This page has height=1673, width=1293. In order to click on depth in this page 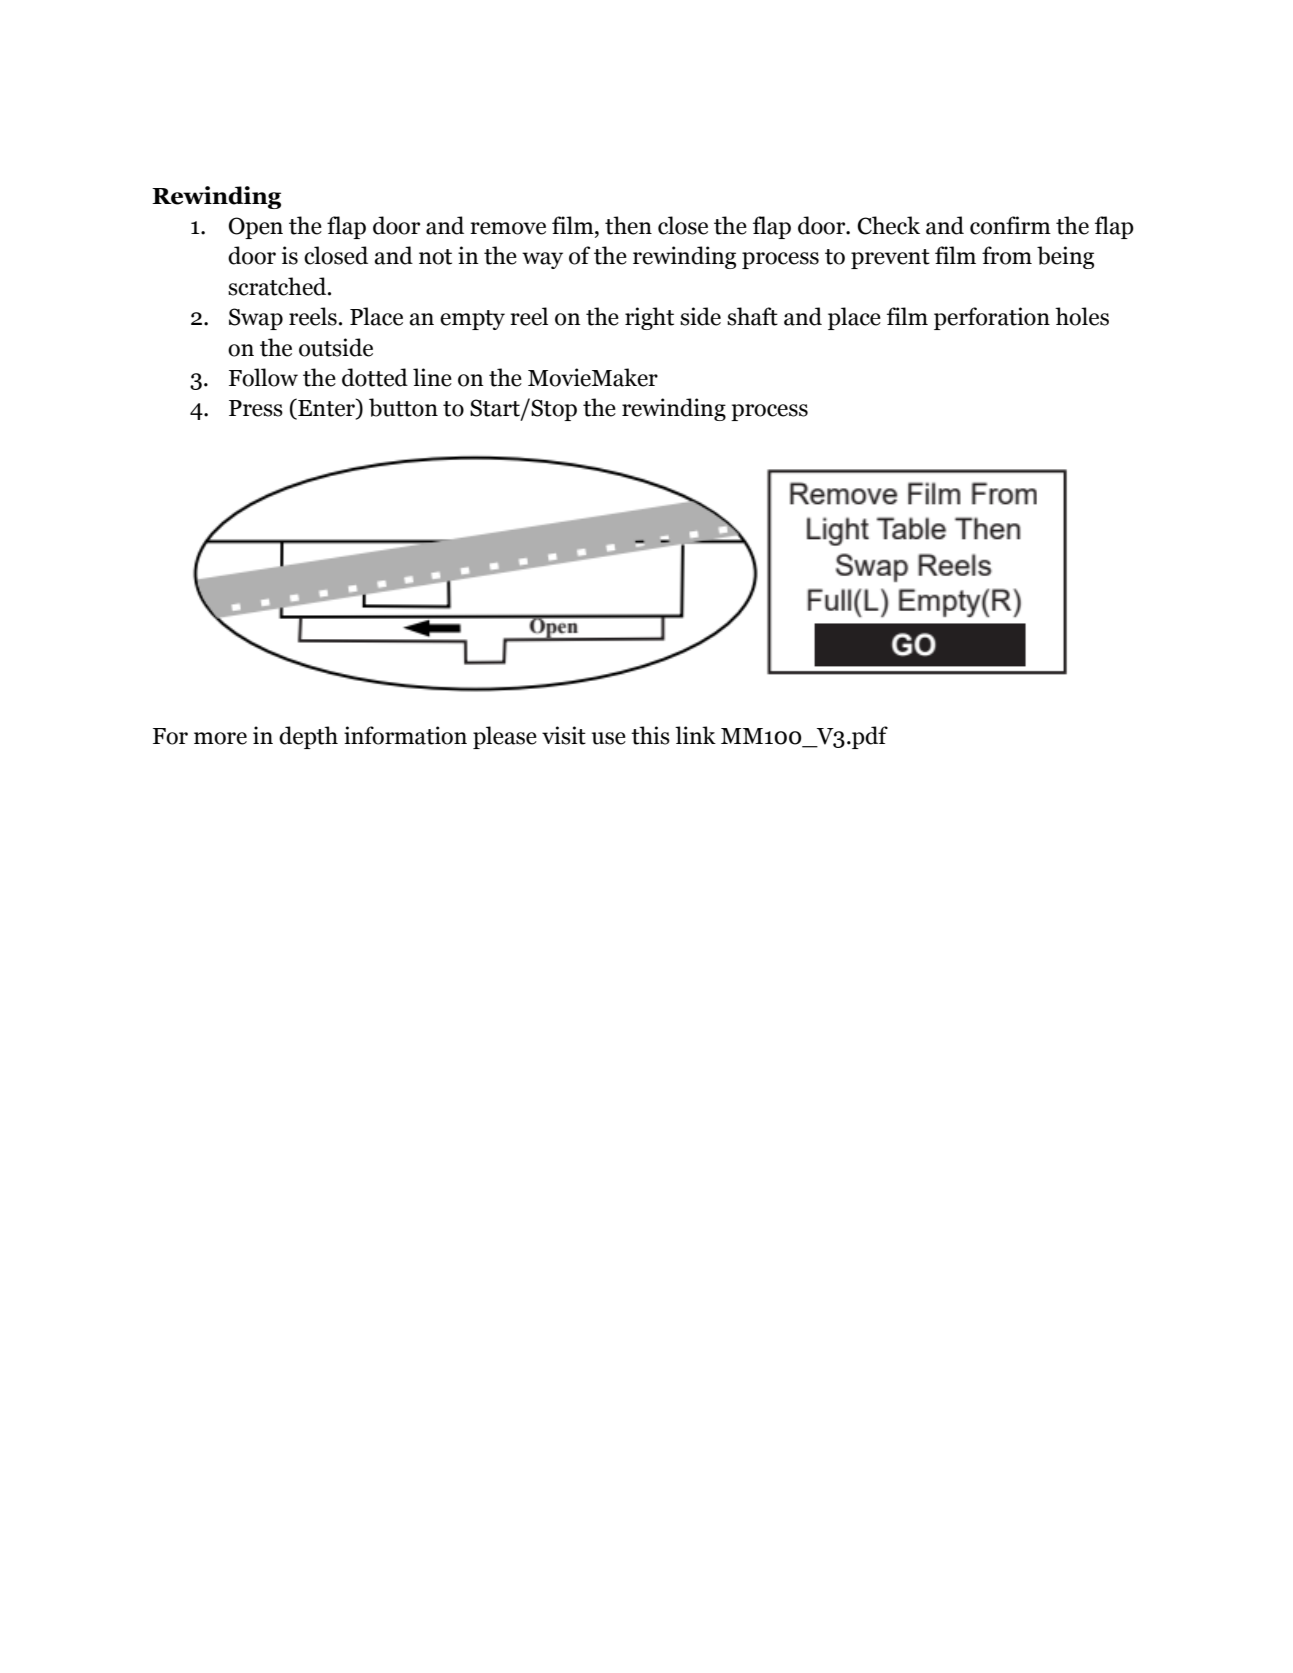, I will do `click(308, 737)`.
